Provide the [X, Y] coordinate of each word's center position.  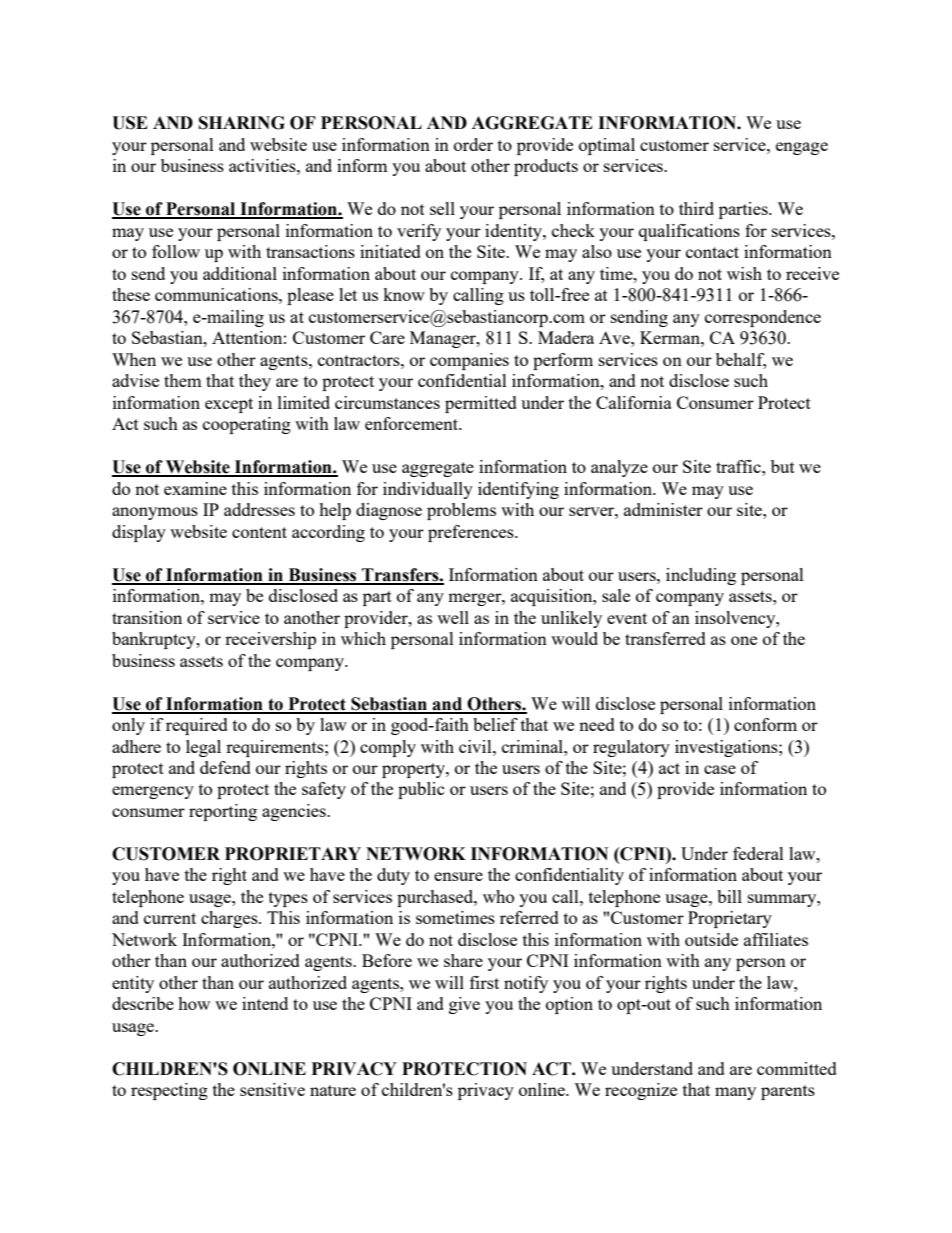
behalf [741, 361]
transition [147, 617]
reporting [223, 812]
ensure [458, 876]
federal [758, 853]
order [473, 144]
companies [469, 361]
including [701, 576]
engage [802, 148]
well [453, 617]
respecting [169, 1091]
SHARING [242, 123]
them [183, 380]
